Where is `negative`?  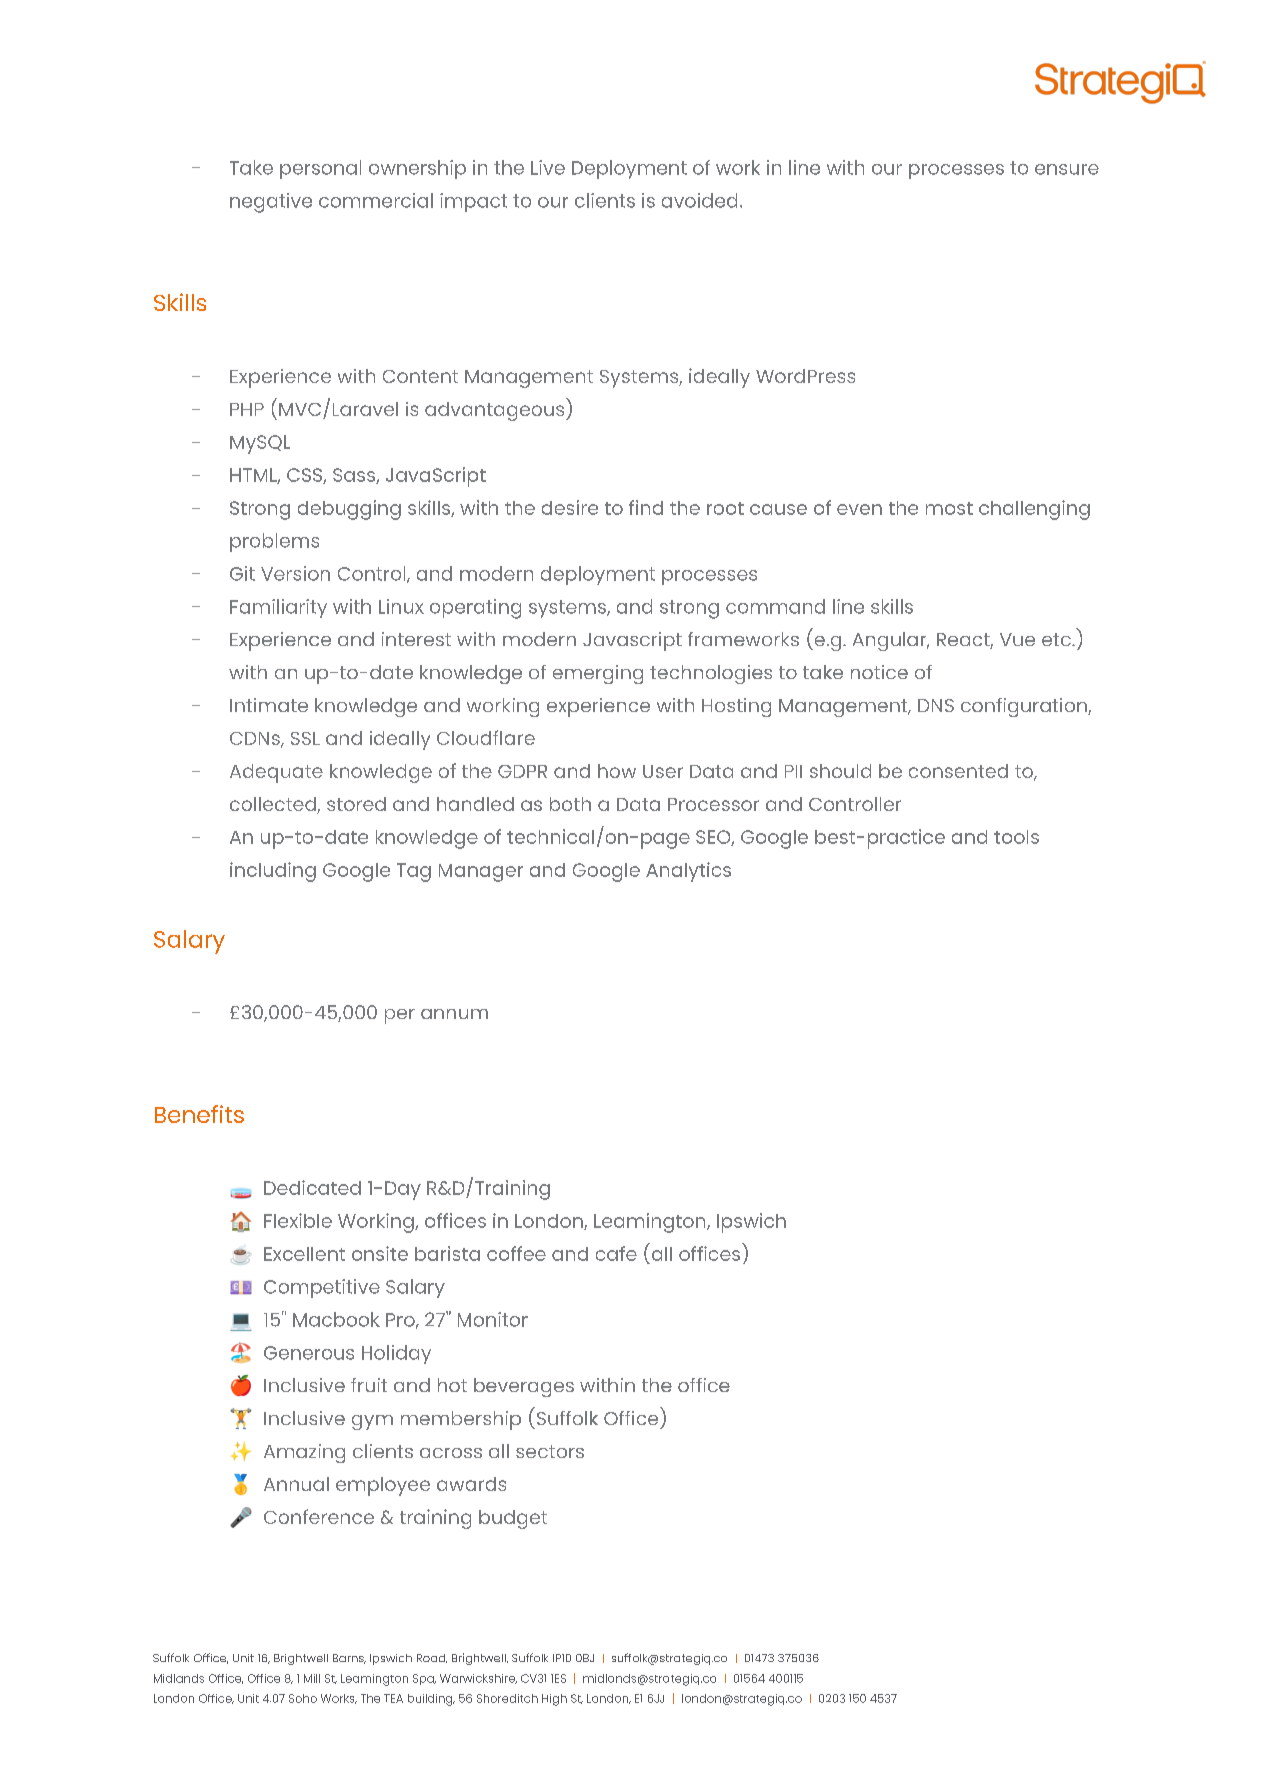
negative is located at coordinates (271, 203).
